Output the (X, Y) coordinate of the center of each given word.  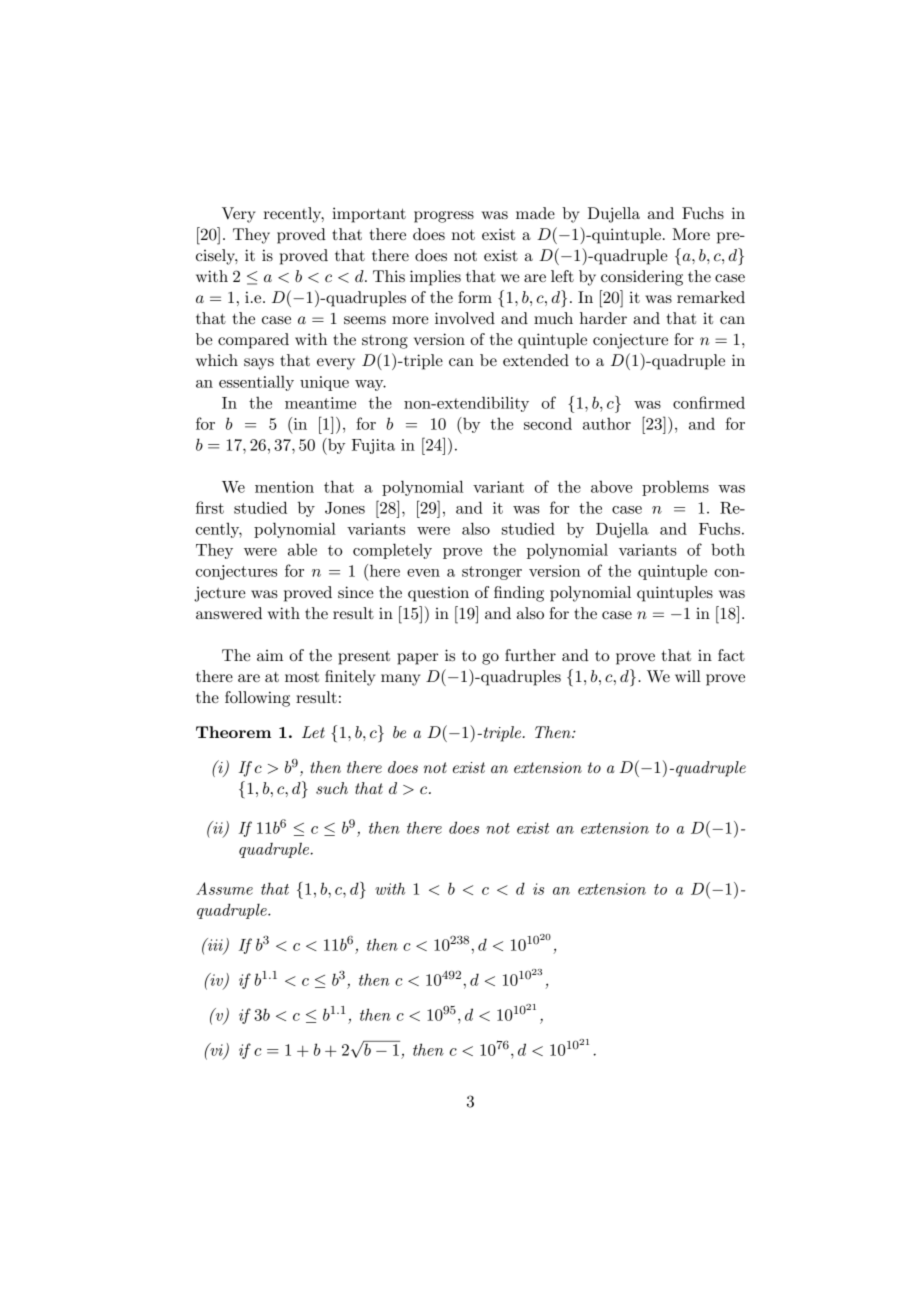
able (302, 549)
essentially (256, 383)
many (400, 680)
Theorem (233, 732)
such (332, 788)
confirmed (709, 402)
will (688, 676)
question (438, 594)
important (369, 215)
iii (215, 945)
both (728, 549)
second (548, 423)
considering (642, 278)
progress (444, 217)
